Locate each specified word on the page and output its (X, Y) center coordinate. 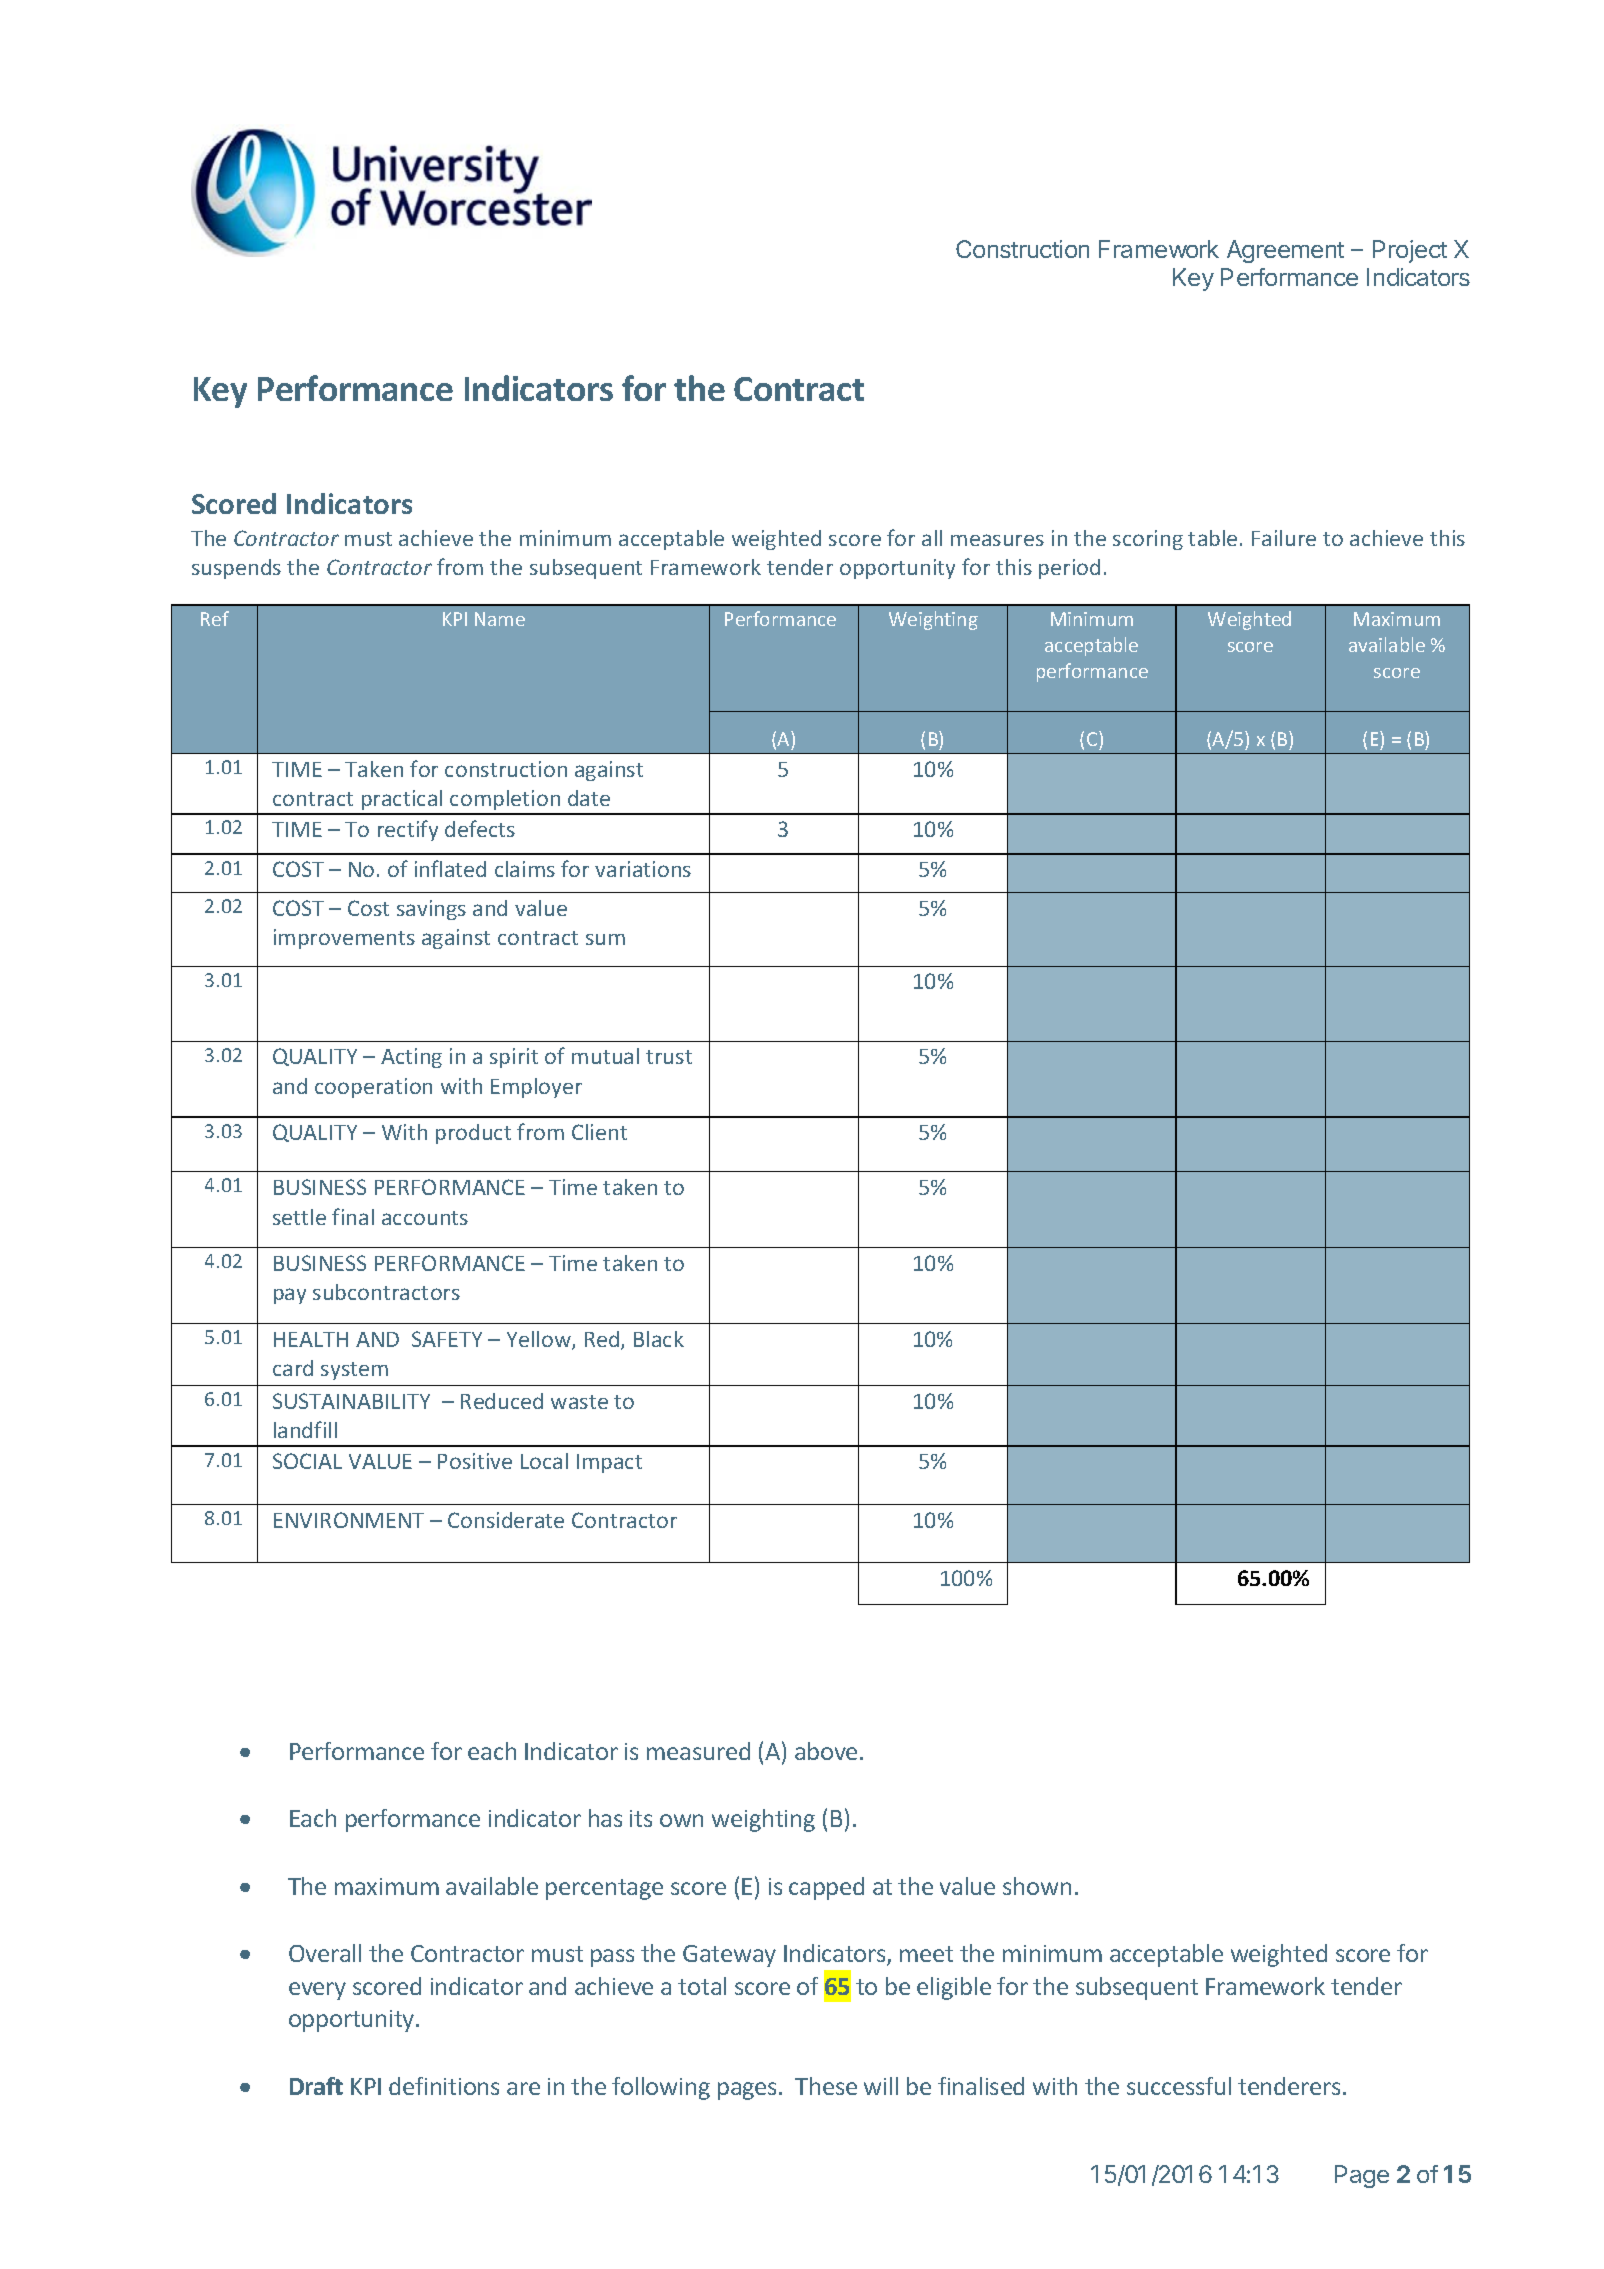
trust (669, 1057)
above (826, 1751)
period (1069, 569)
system (354, 1371)
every (317, 1991)
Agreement (1285, 251)
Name (500, 619)
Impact (609, 1463)
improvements (344, 939)
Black (659, 1339)
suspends (236, 569)
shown (1037, 1886)
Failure (1284, 538)
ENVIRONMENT (349, 1520)
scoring (1148, 540)
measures (997, 540)
